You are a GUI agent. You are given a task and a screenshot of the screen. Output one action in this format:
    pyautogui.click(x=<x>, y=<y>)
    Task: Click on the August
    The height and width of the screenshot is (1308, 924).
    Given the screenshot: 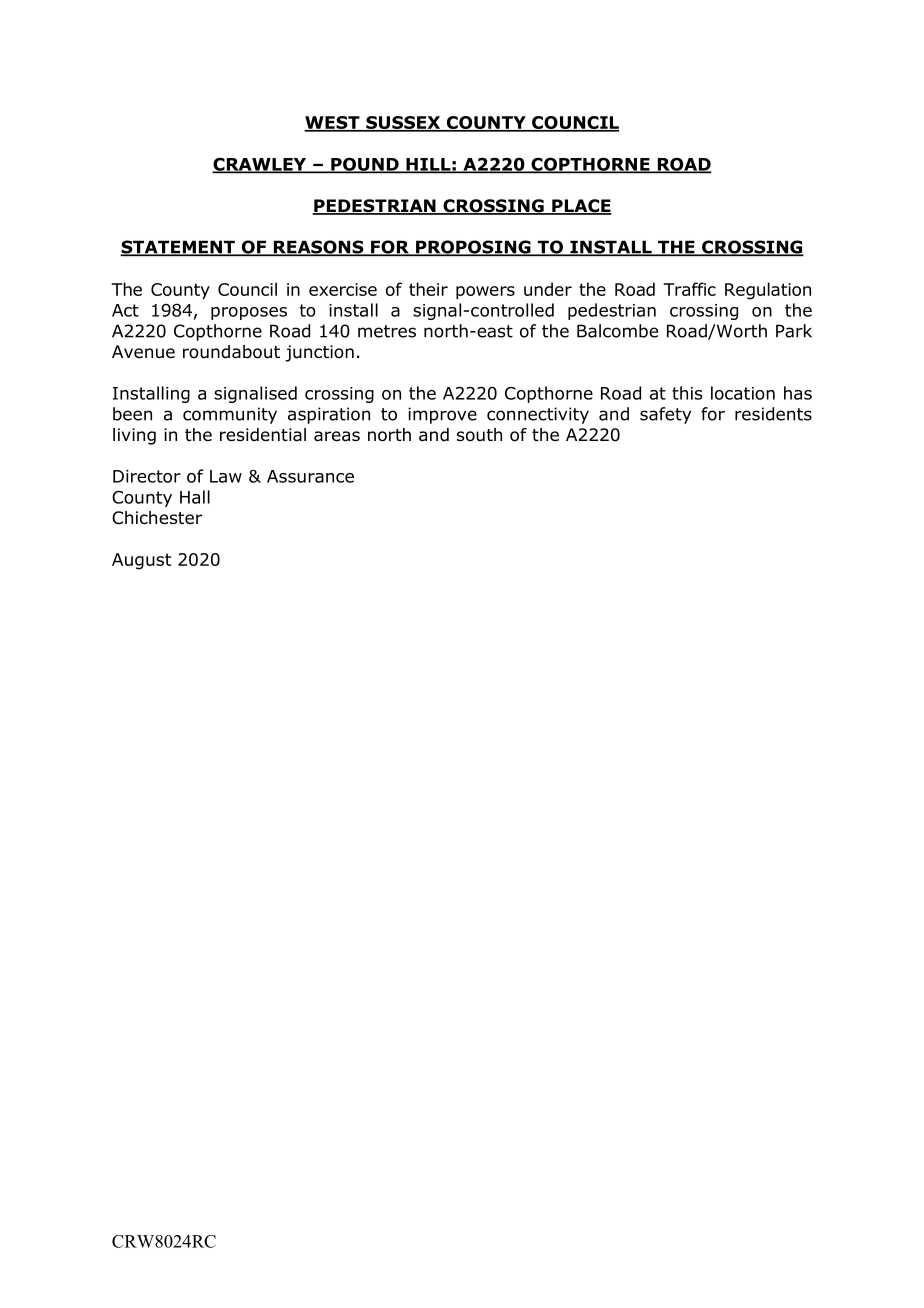 What is the action you would take?
    pyautogui.click(x=141, y=561)
